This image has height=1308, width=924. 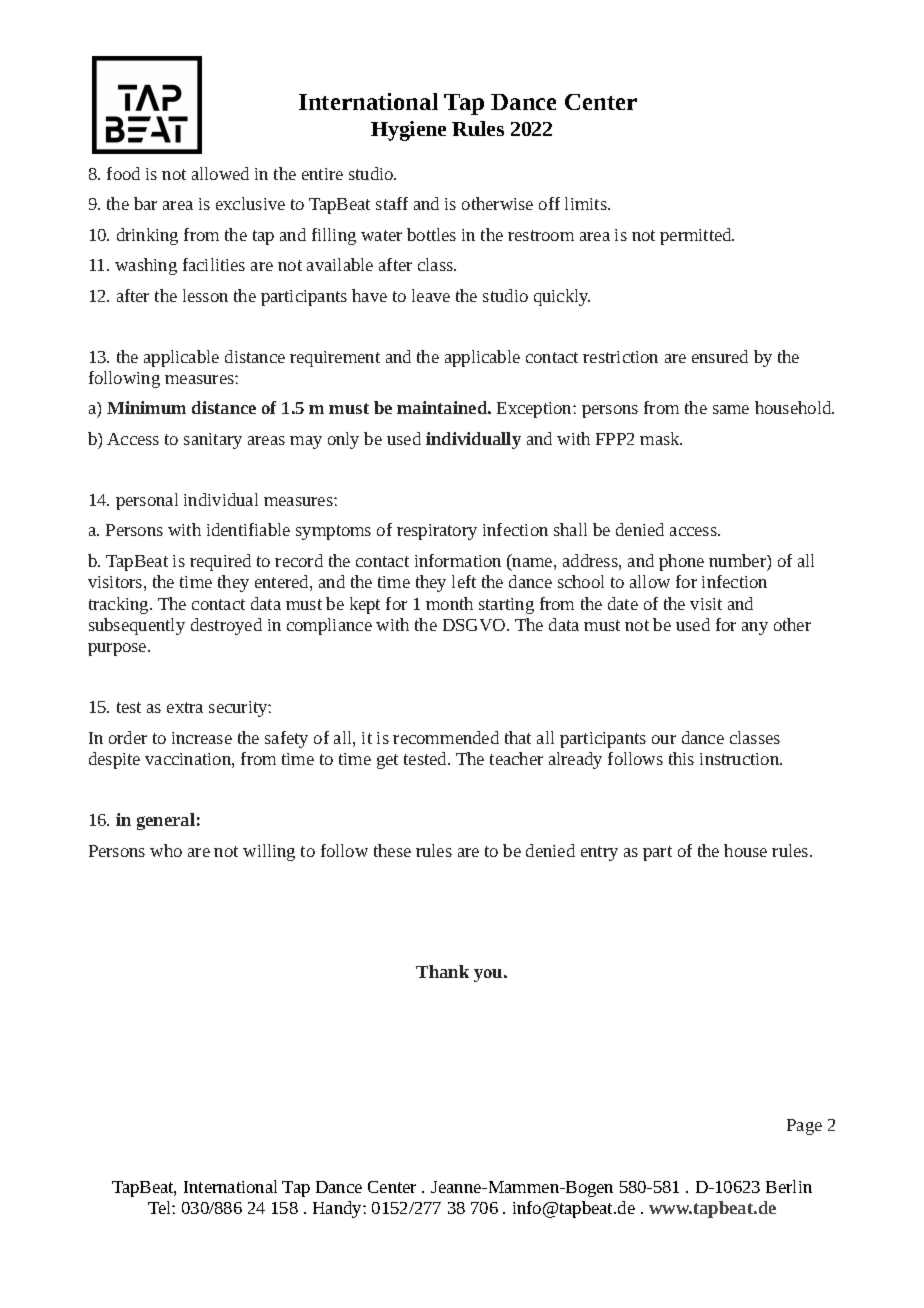 I want to click on who, so click(x=166, y=850).
